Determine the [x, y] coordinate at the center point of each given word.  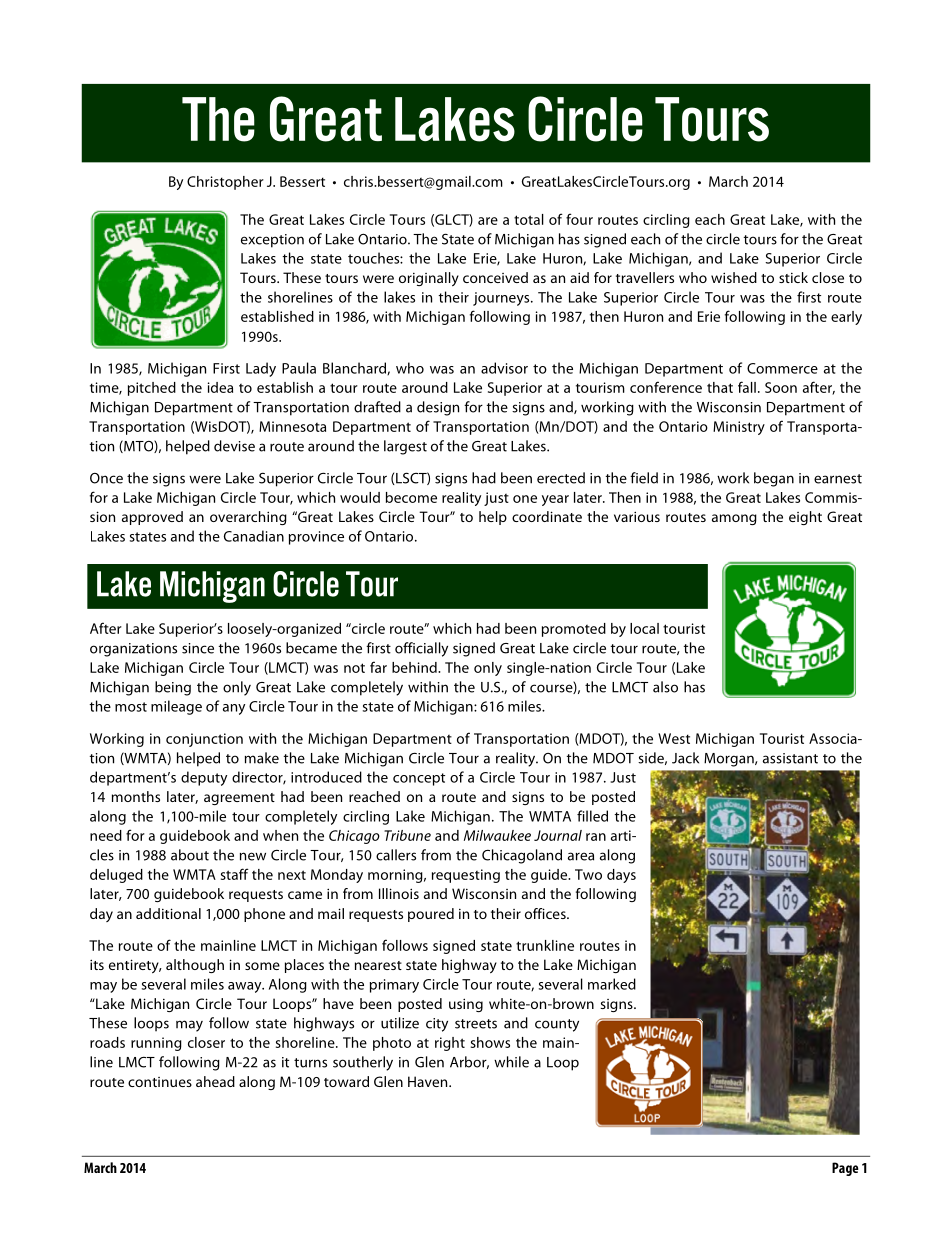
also [665, 687]
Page [845, 1169]
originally [429, 279]
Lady [261, 369]
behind [415, 667]
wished [734, 277]
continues [160, 1082]
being [173, 688]
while [511, 1062]
